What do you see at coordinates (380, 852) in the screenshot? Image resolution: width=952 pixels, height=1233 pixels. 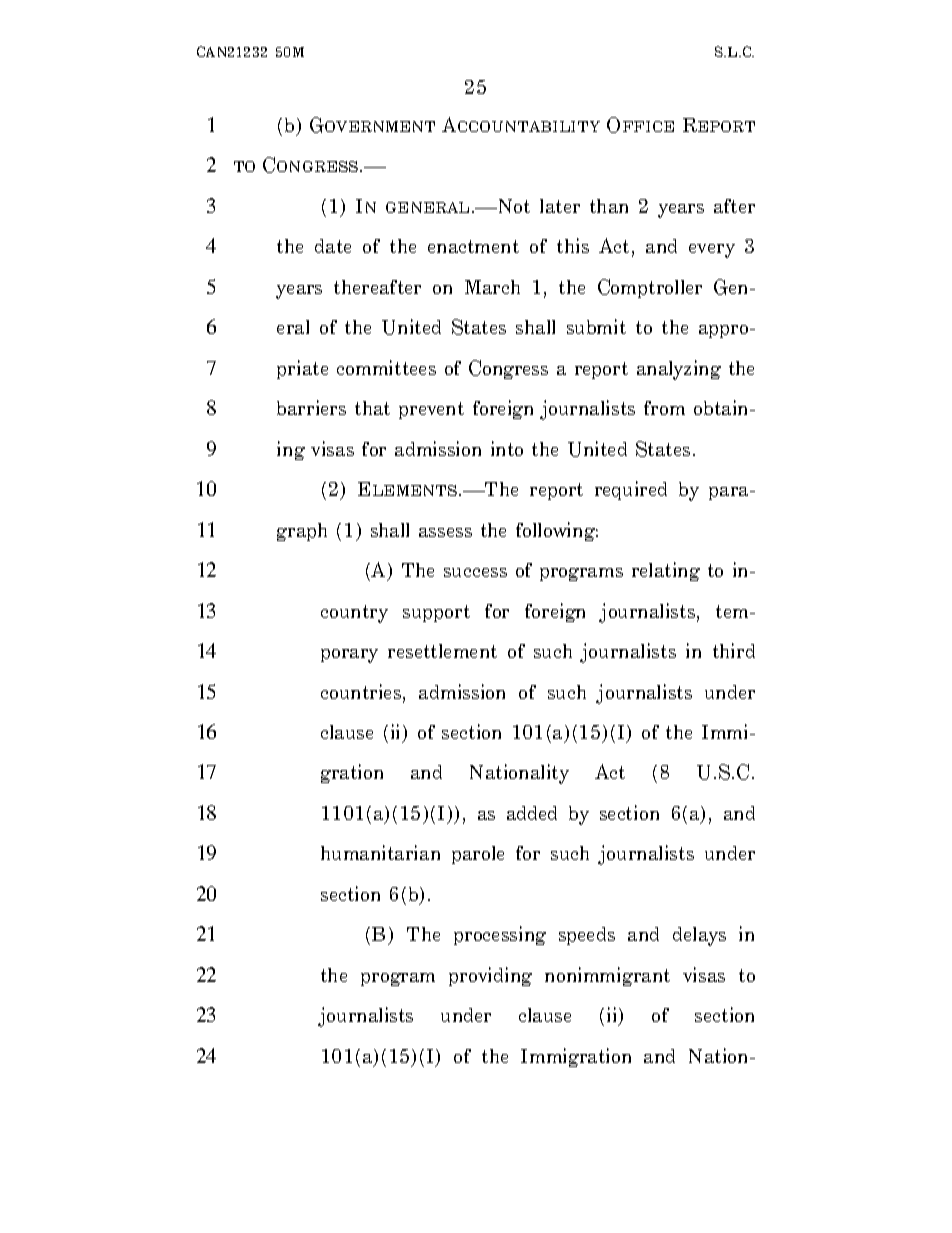 I see `humanitarian` at bounding box center [380, 852].
